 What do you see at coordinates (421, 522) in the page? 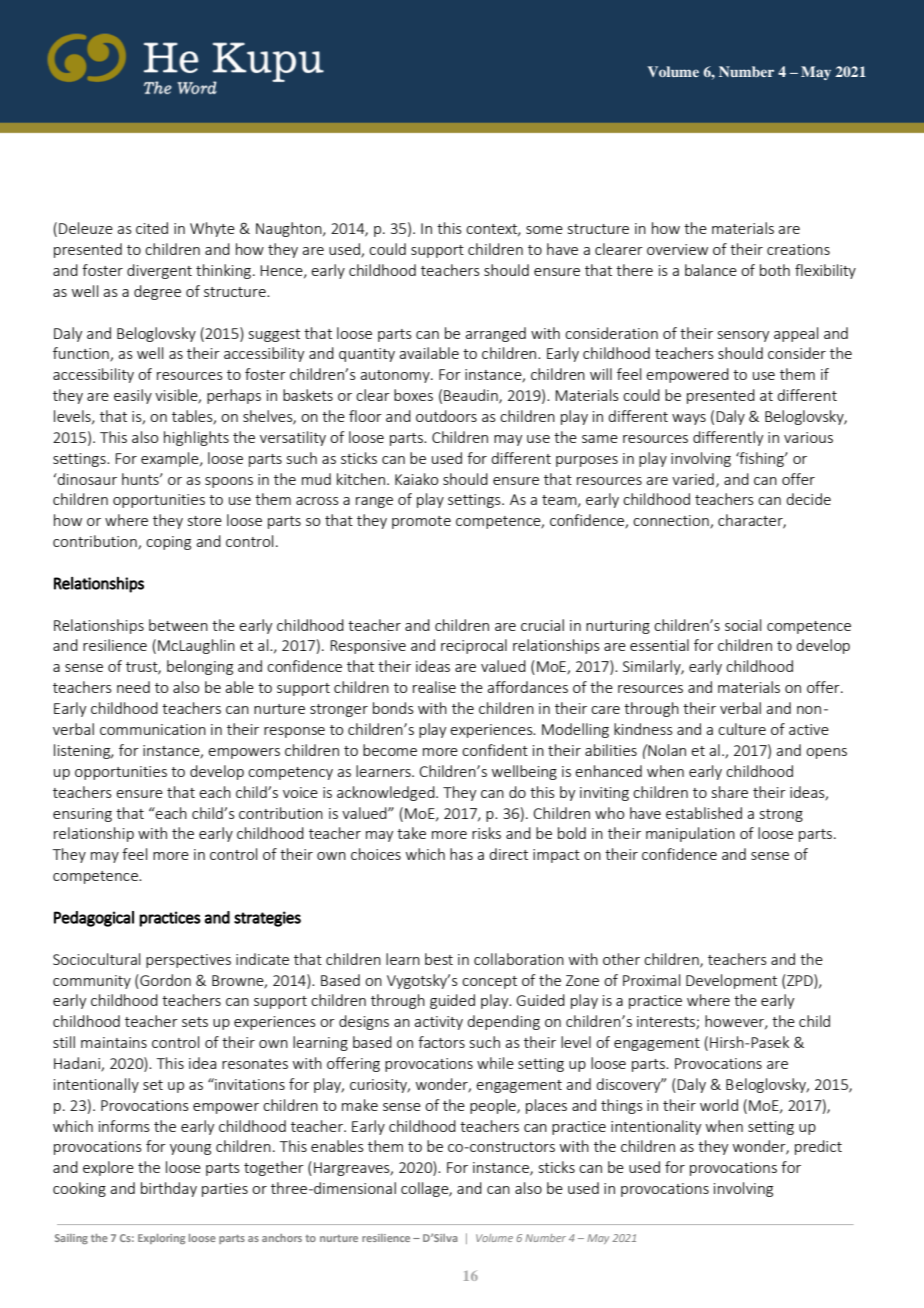
I see `promote` at bounding box center [421, 522].
